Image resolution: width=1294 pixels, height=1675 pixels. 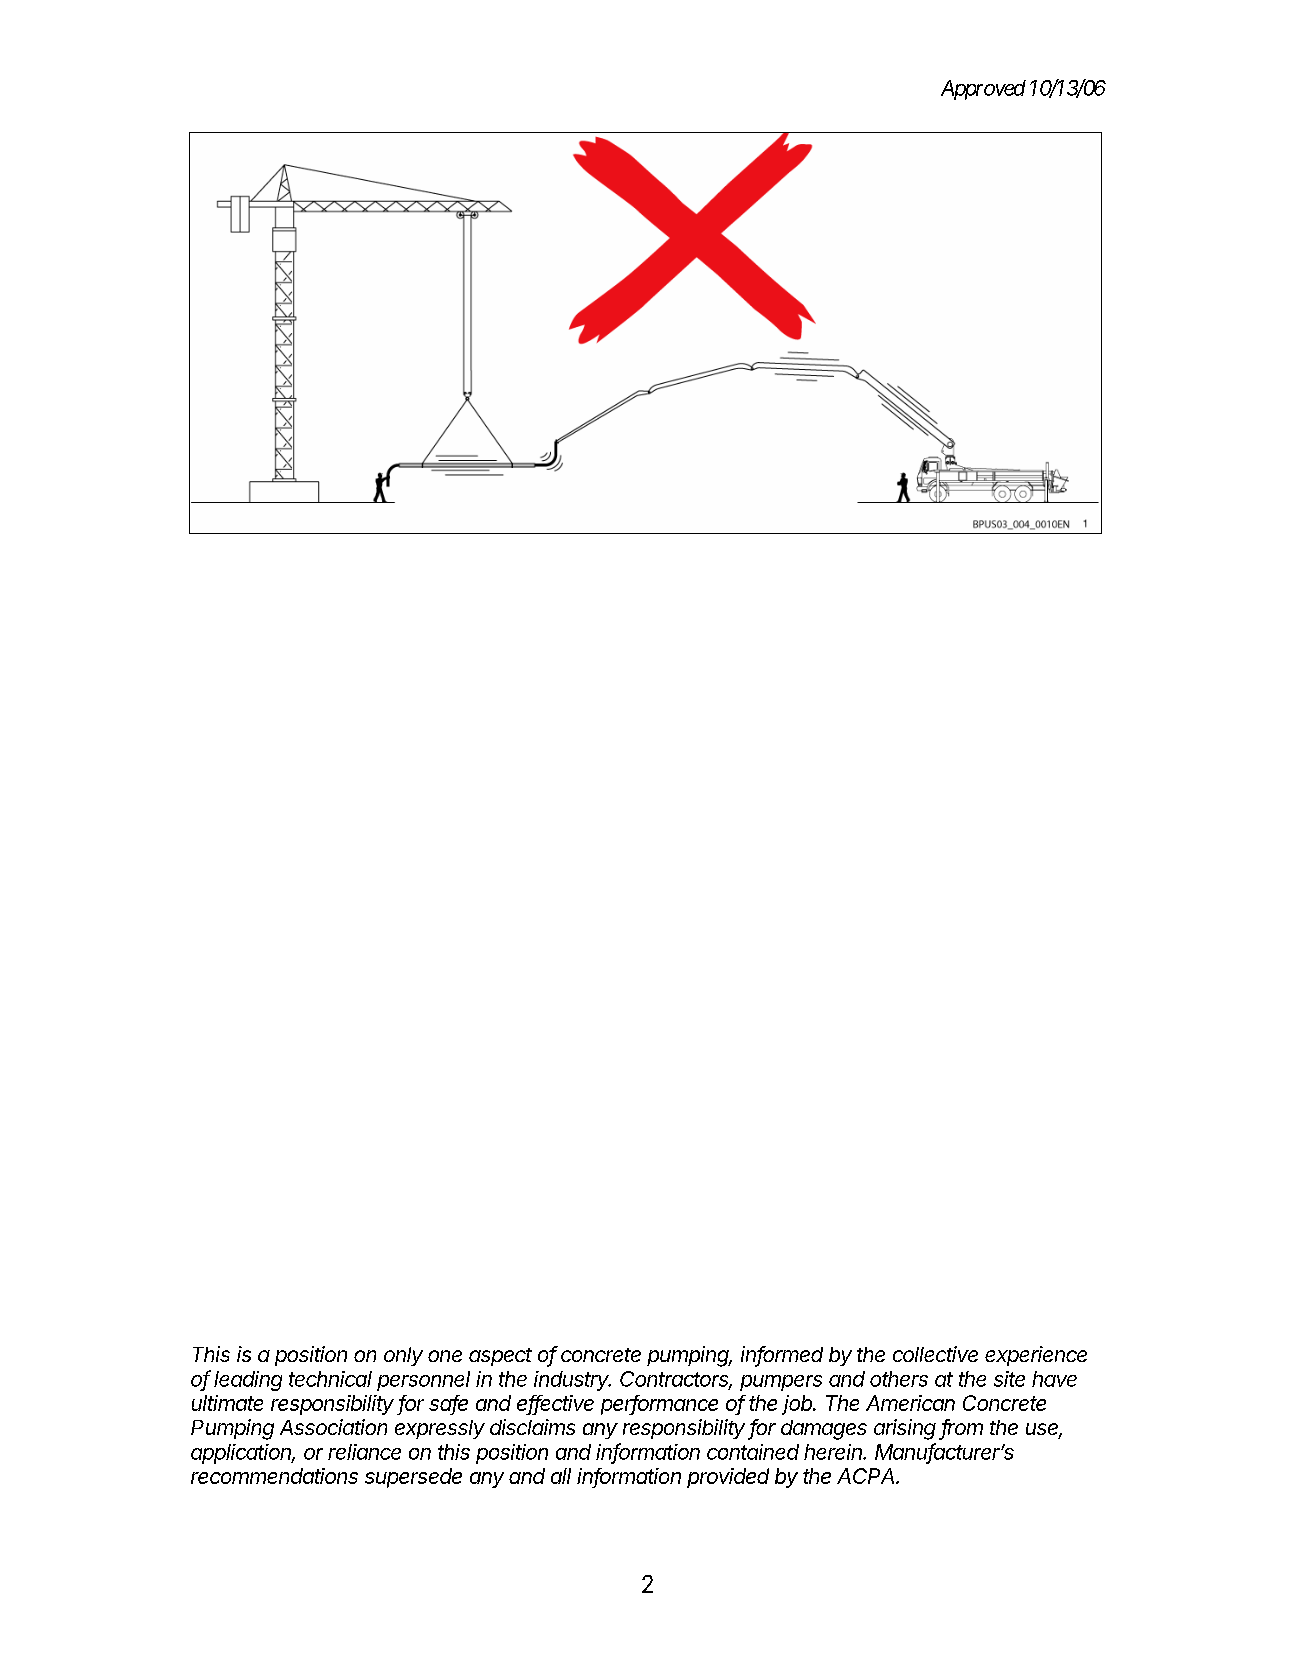 I want to click on others, so click(x=899, y=1379).
